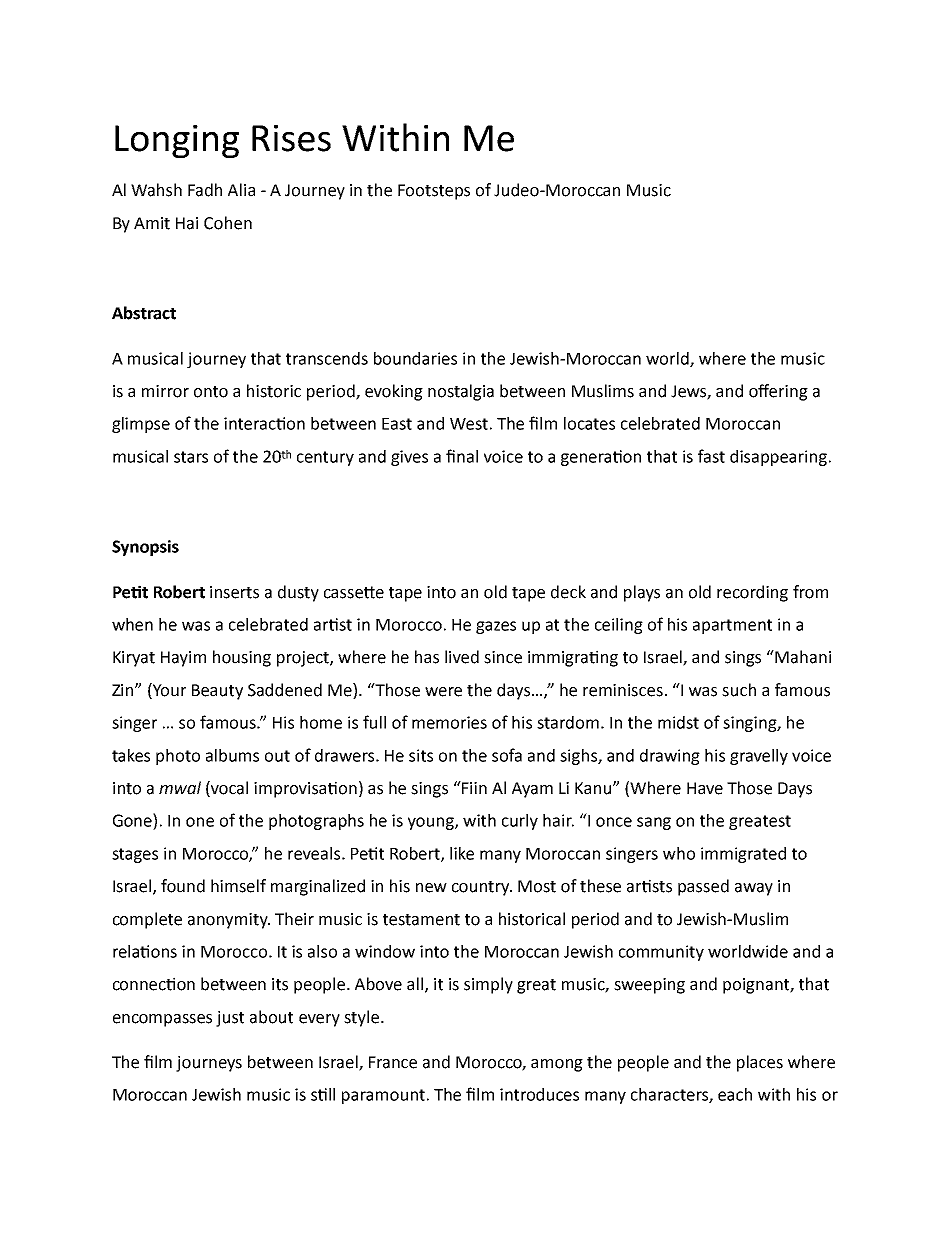  Describe the element at coordinates (434, 192) in the screenshot. I see `Footsteps` at that location.
